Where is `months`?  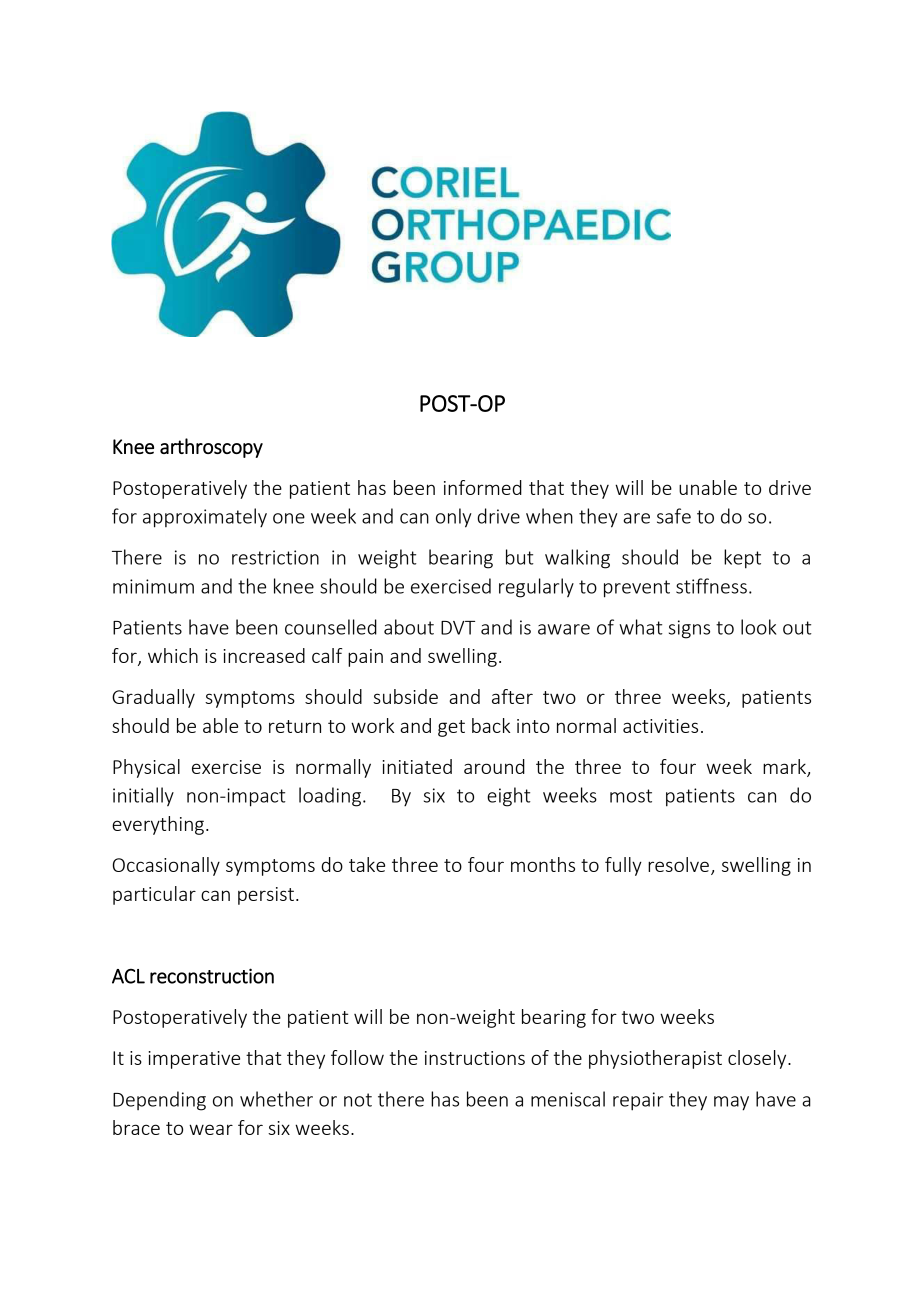
months is located at coordinates (543, 864).
